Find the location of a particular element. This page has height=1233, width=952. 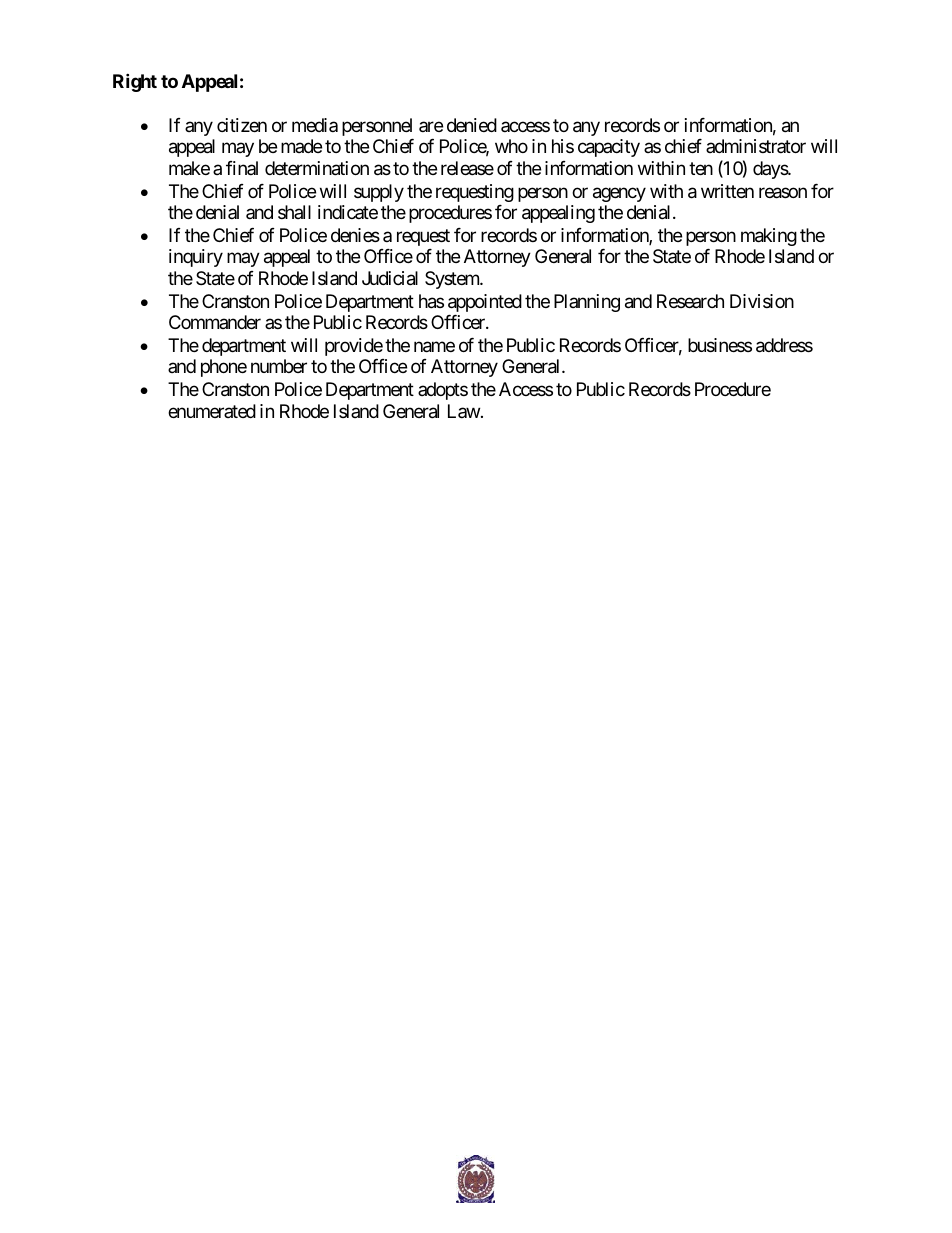

Research is located at coordinates (690, 301).
